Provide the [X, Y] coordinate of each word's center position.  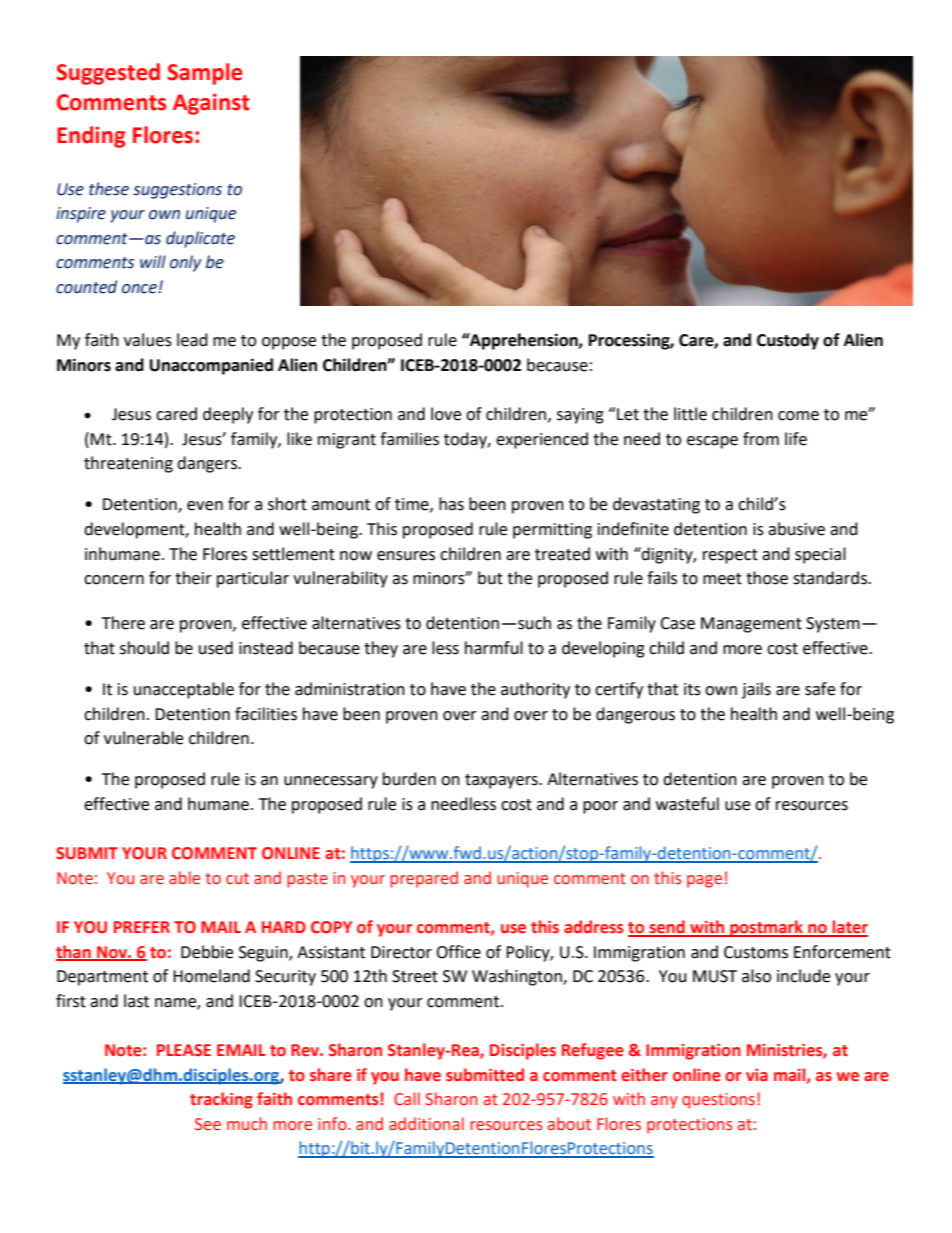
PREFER [142, 927]
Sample [204, 74]
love [446, 414]
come [798, 416]
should [144, 648]
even [205, 506]
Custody [788, 341]
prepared [424, 879]
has [451, 504]
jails [756, 690]
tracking [221, 1100]
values [148, 340]
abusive [796, 529]
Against [211, 104]
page [704, 881]
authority [535, 690]
